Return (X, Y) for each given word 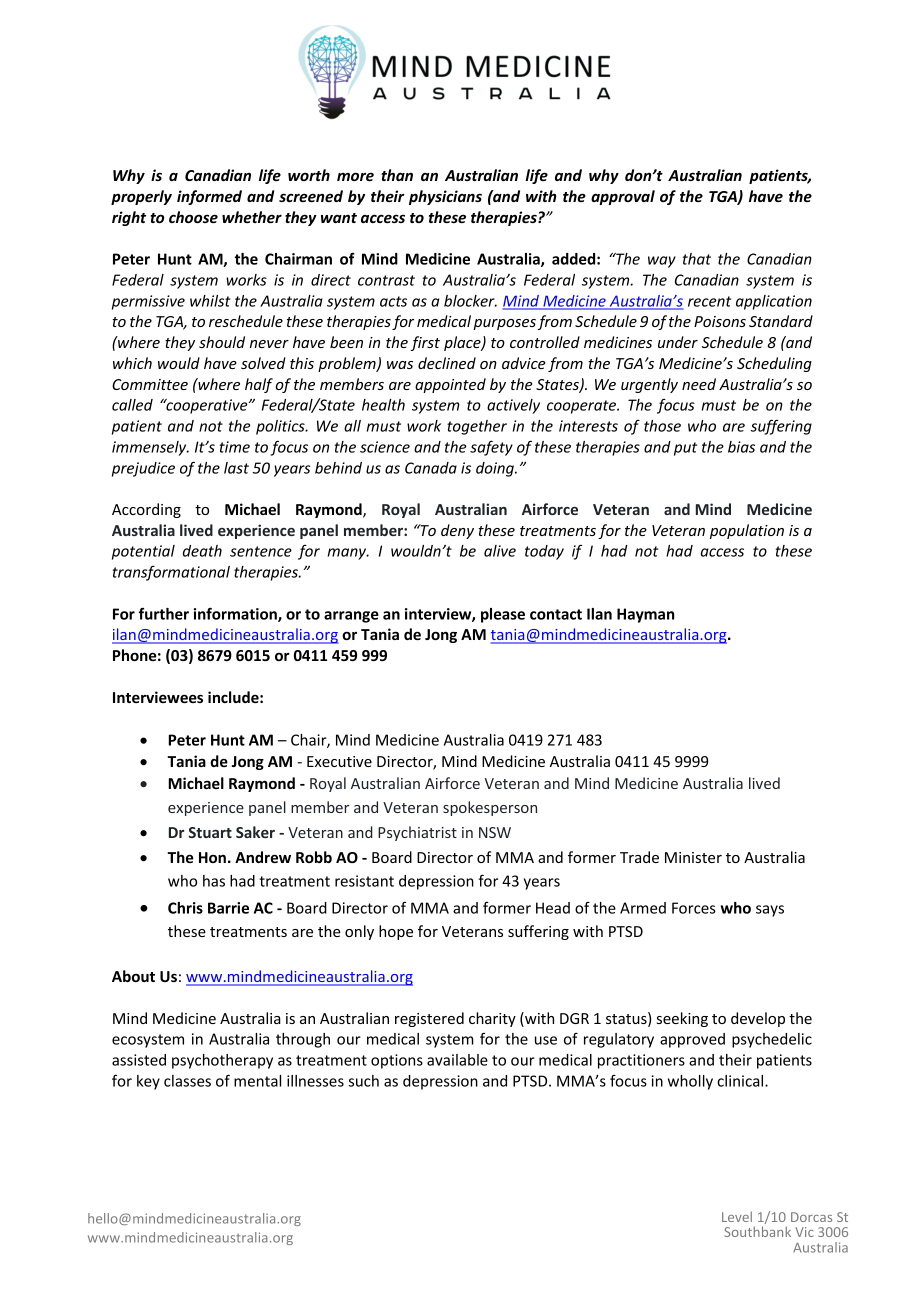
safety (491, 448)
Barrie (228, 908)
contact (556, 614)
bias (741, 447)
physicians (445, 197)
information (236, 614)
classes (187, 1081)
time (235, 447)
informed (209, 197)
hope (396, 932)
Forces (694, 908)
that (697, 259)
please (503, 615)
